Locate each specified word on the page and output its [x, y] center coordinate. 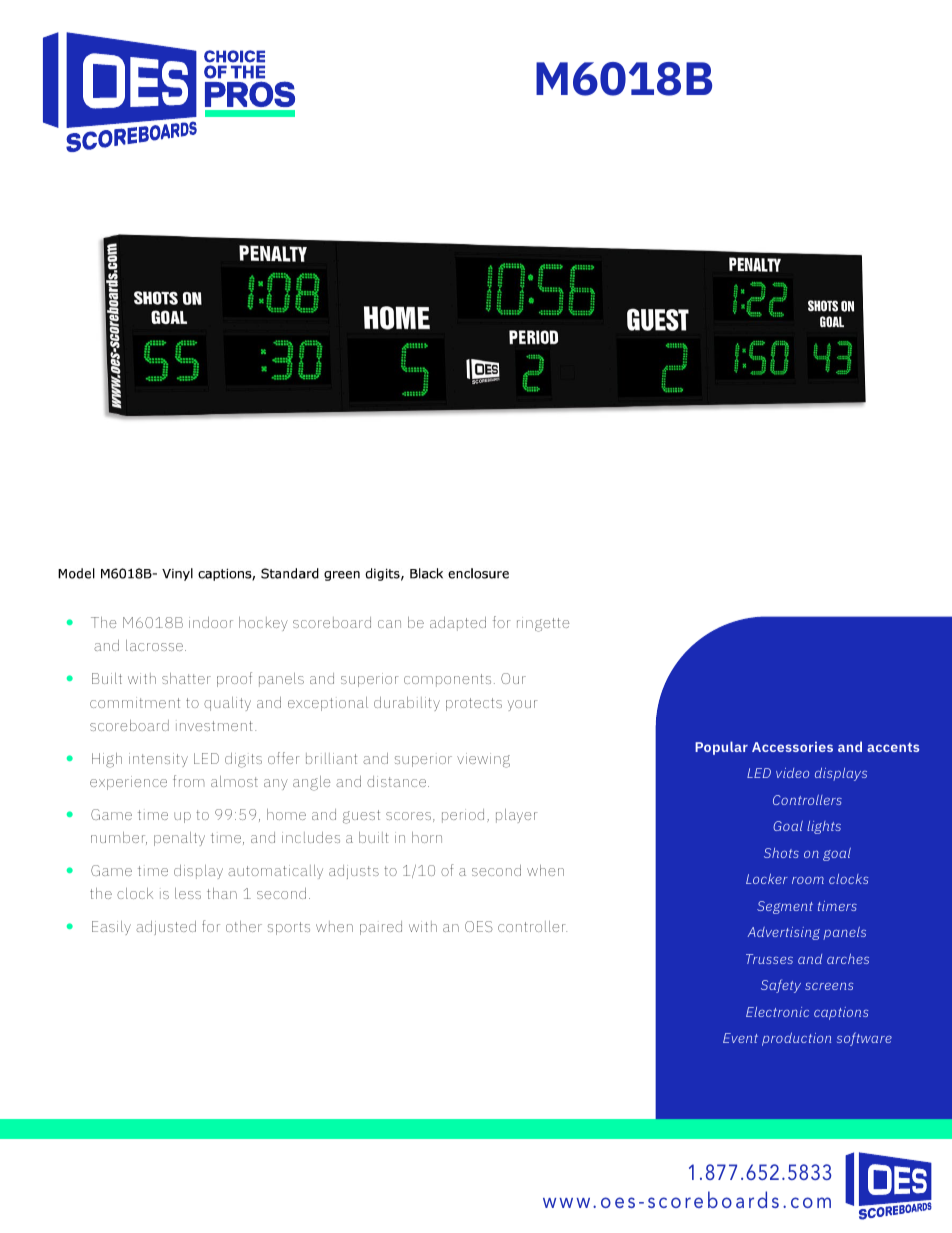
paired [381, 928]
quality [227, 704]
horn [427, 837]
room [808, 880]
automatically [275, 872]
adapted [458, 624]
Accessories [792, 746]
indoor [211, 622]
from [188, 781]
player [517, 816]
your [523, 705]
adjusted [166, 928]
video [792, 773]
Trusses [769, 959]
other [244, 926]
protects [474, 704]
